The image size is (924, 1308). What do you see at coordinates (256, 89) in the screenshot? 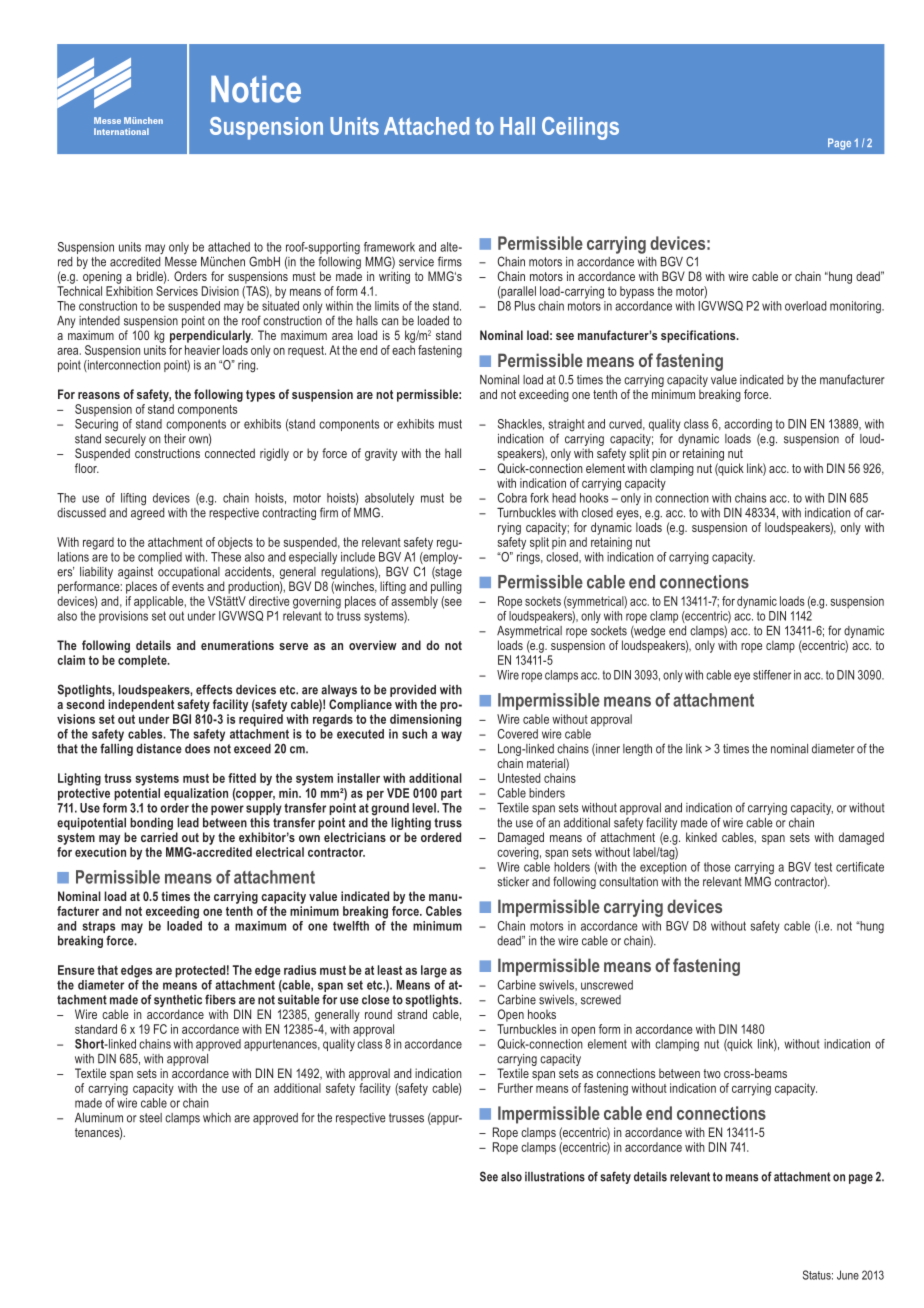
I see `Notice` at bounding box center [256, 89].
